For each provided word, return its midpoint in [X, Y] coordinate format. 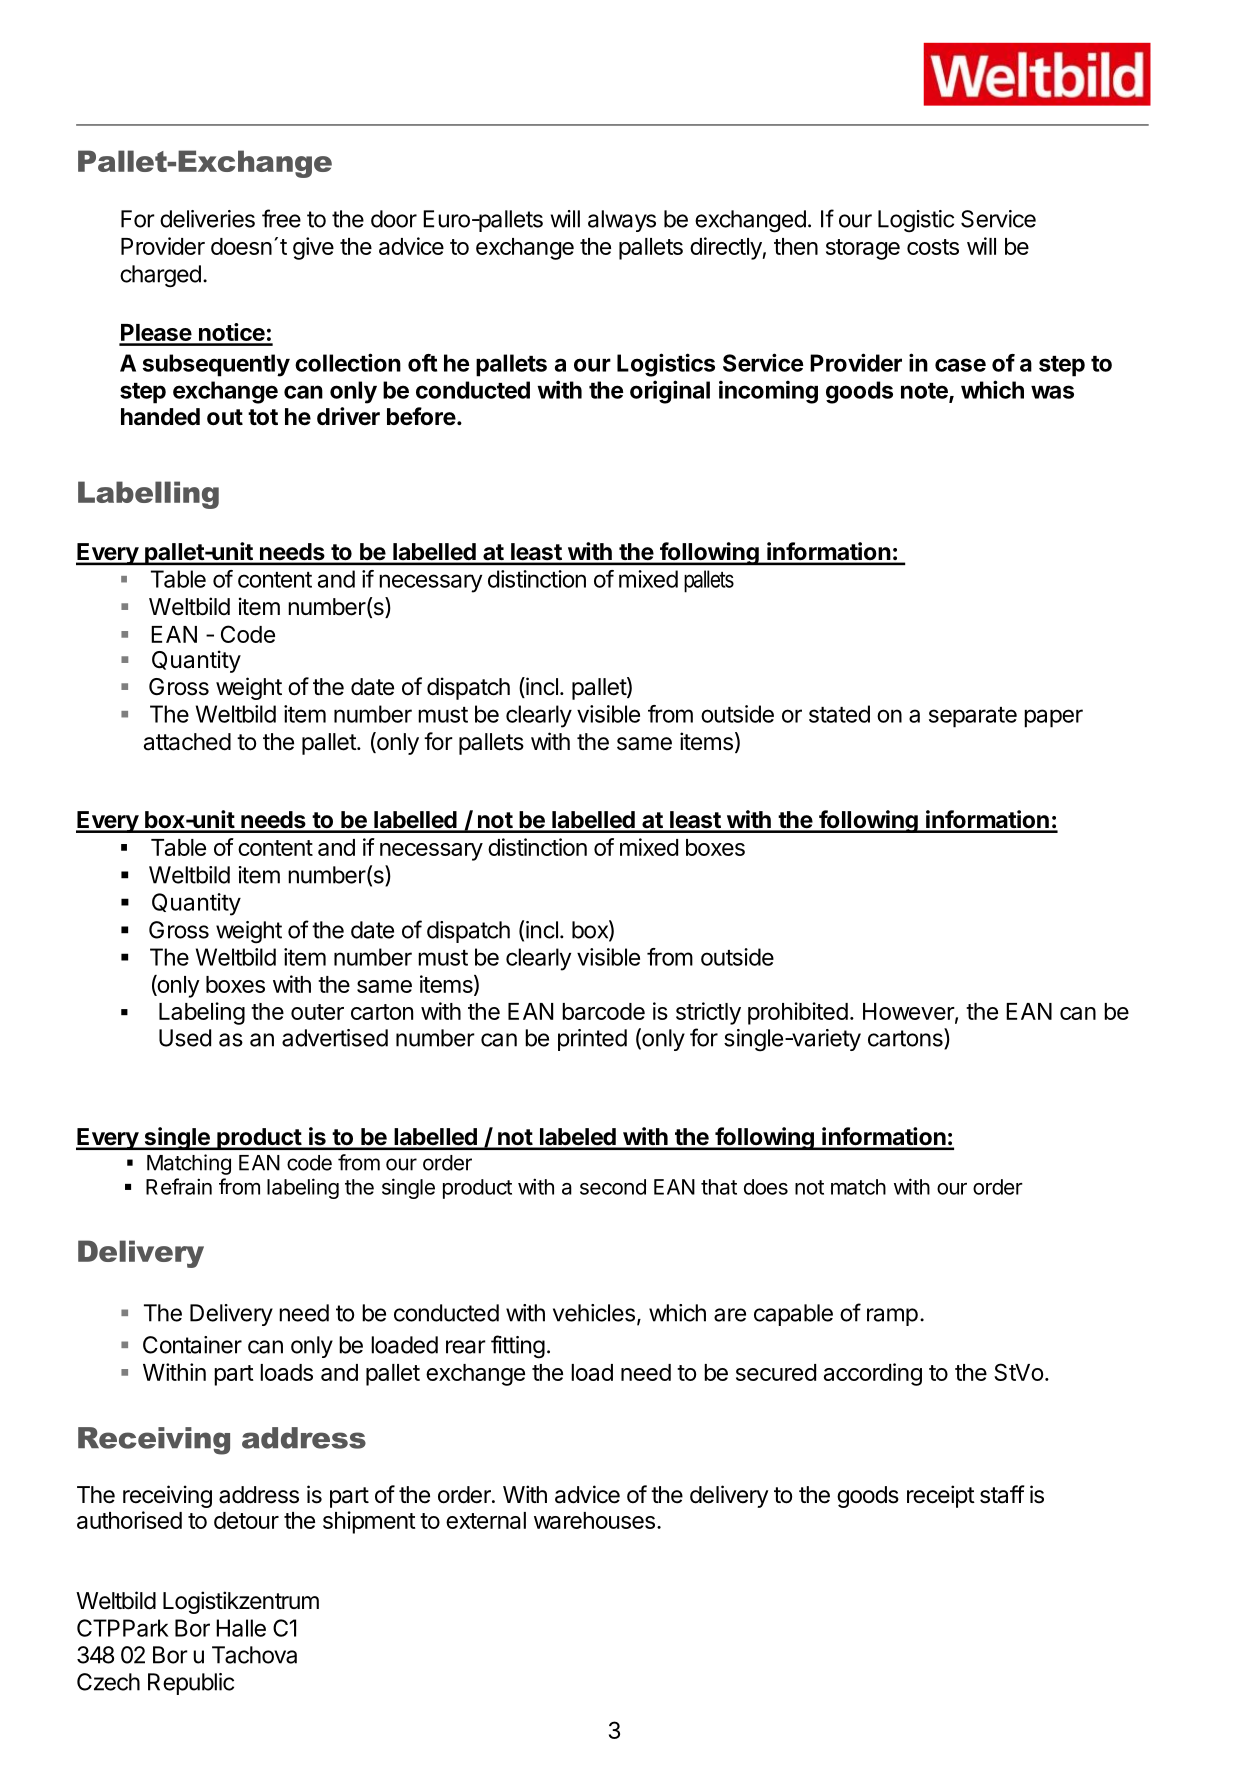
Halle [241, 1628]
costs [933, 247]
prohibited [798, 1013]
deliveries [207, 219]
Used [185, 1038]
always [622, 221]
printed [592, 1040]
